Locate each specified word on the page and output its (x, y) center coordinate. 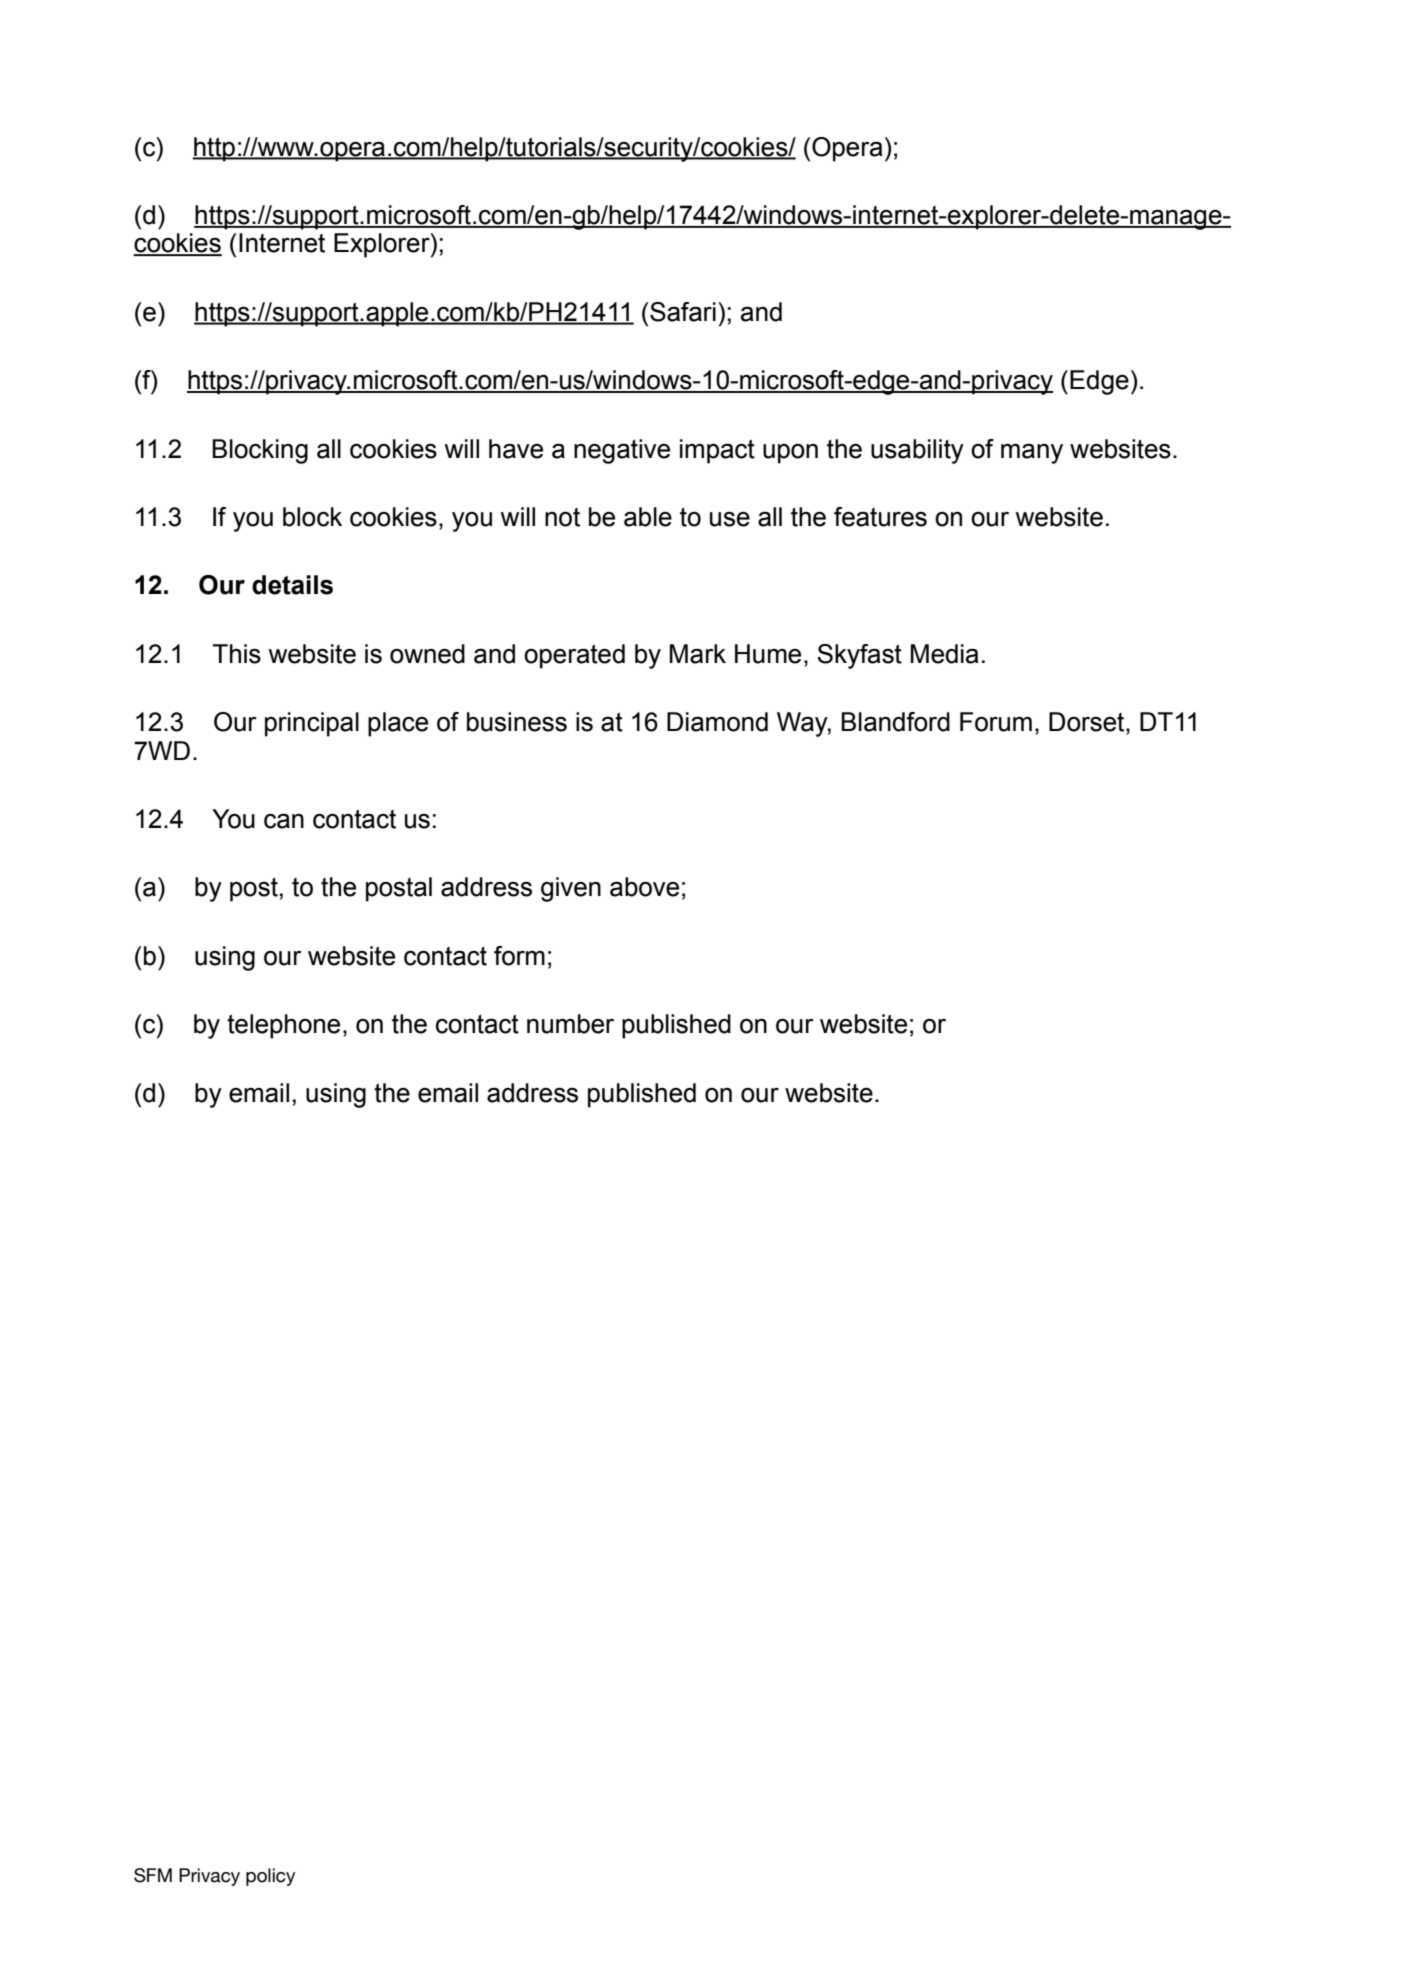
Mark (697, 654)
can (284, 821)
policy (270, 1877)
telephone (283, 1026)
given (571, 889)
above (644, 887)
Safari (683, 312)
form (519, 956)
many (1032, 453)
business (517, 722)
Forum (996, 722)
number (570, 1024)
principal (312, 724)
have (516, 449)
